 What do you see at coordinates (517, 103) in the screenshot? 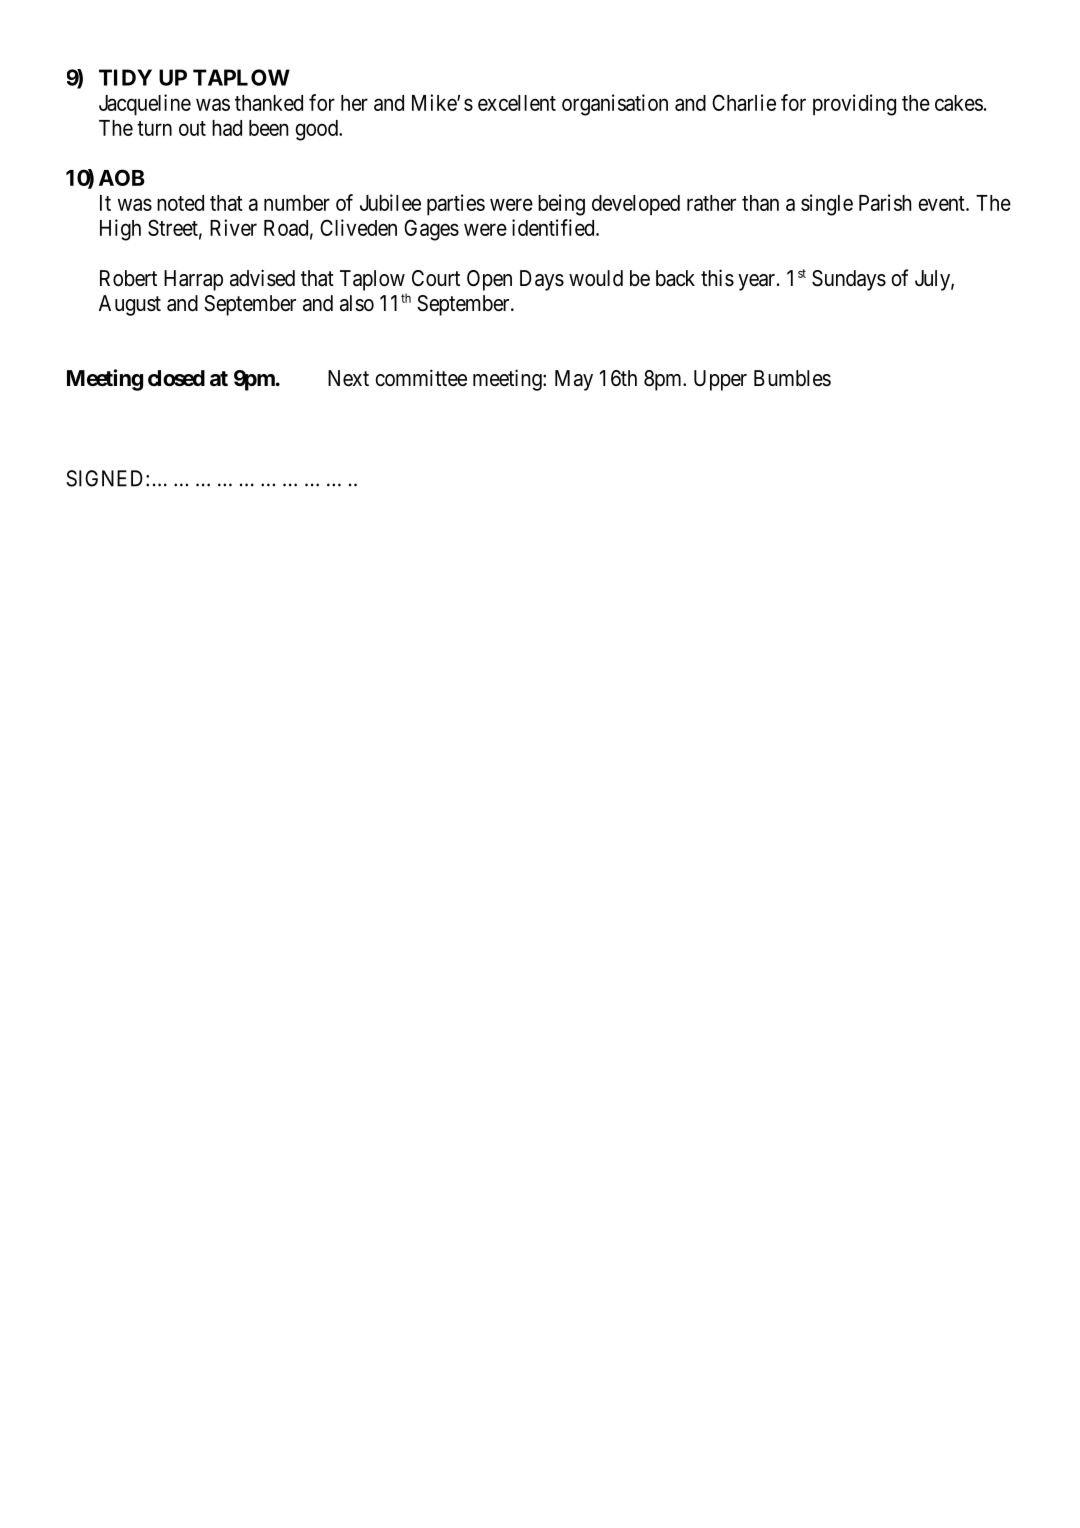
I see `excellent` at bounding box center [517, 103].
